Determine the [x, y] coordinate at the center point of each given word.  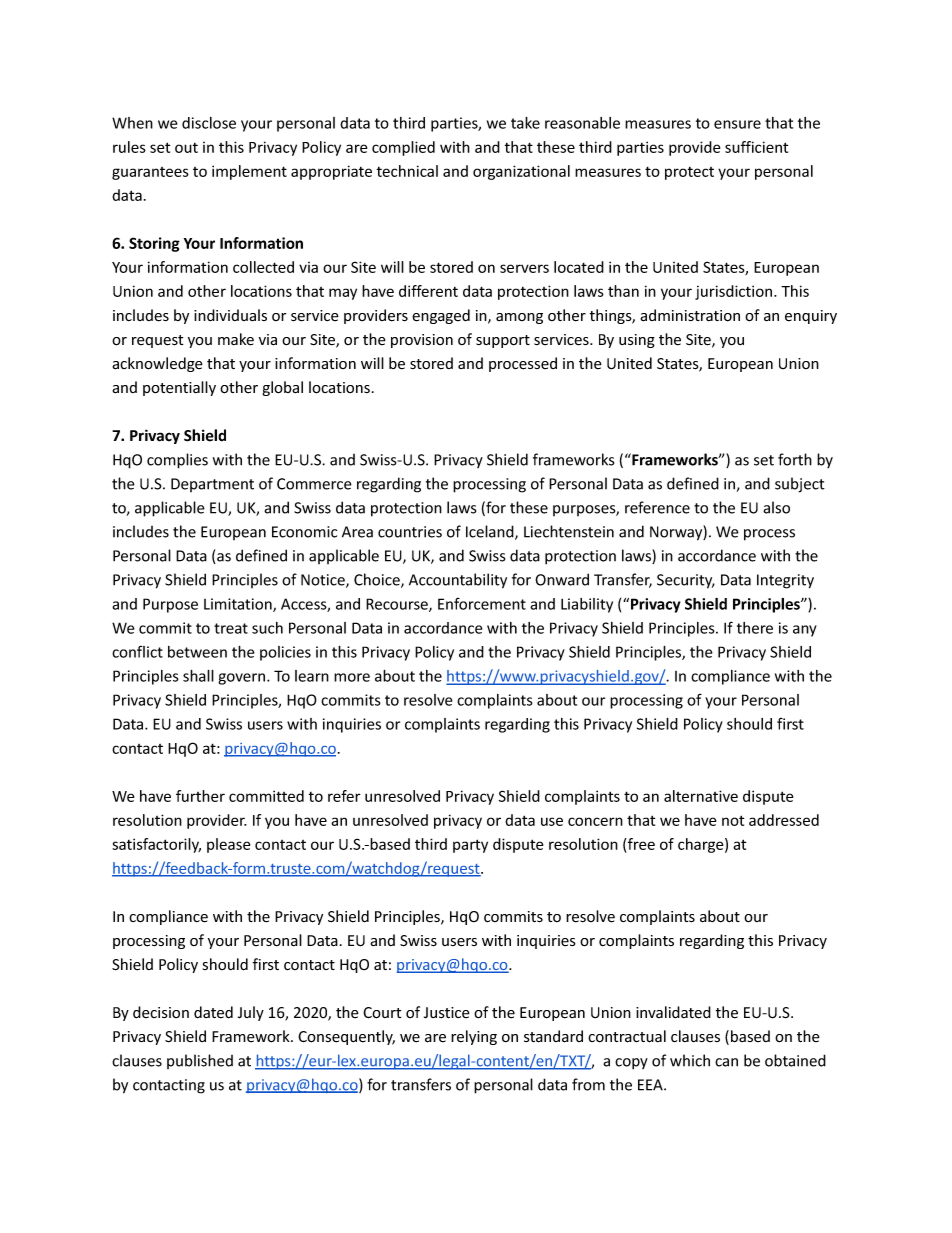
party [470, 846]
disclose [209, 123]
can [726, 1062]
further [200, 796]
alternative [701, 796]
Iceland [491, 532]
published [200, 1061]
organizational [521, 172]
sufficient [756, 147]
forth [795, 459]
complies [177, 461]
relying [474, 1037]
